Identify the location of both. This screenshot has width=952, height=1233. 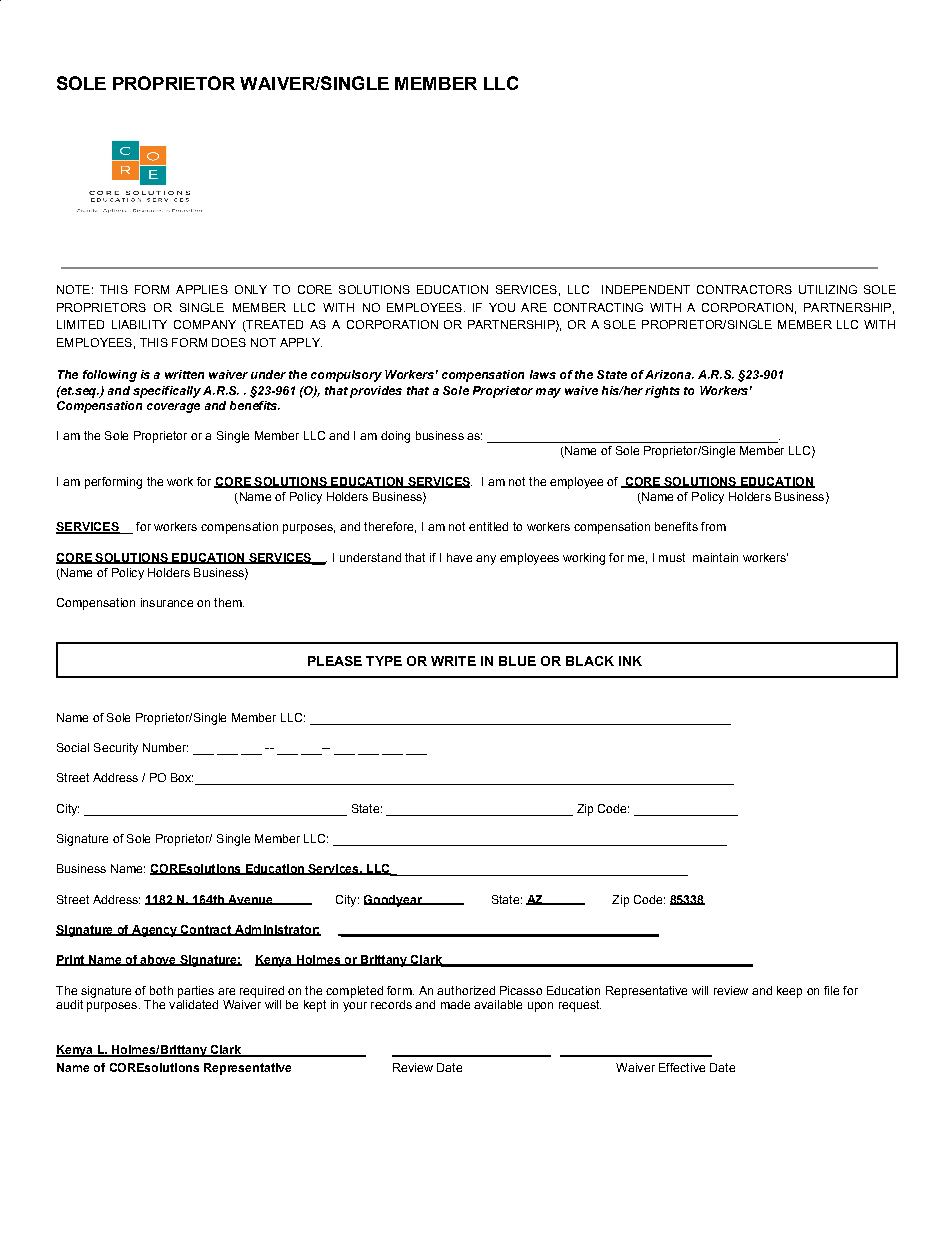
(161, 990).
